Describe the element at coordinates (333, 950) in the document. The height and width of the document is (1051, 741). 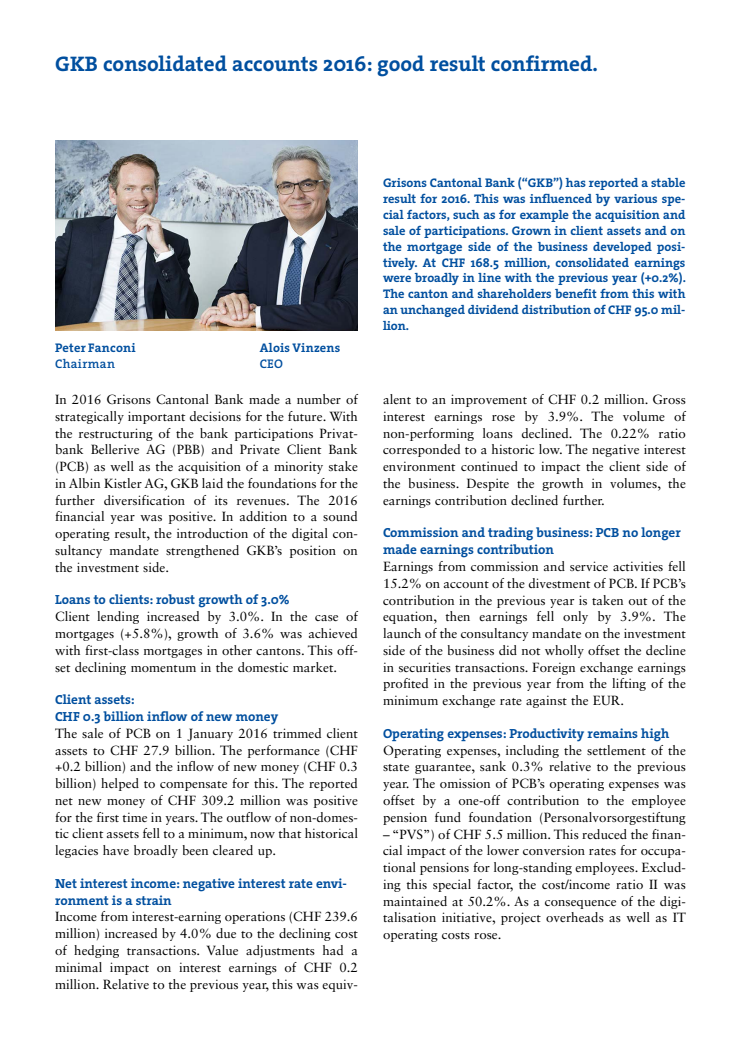
I see `had` at that location.
